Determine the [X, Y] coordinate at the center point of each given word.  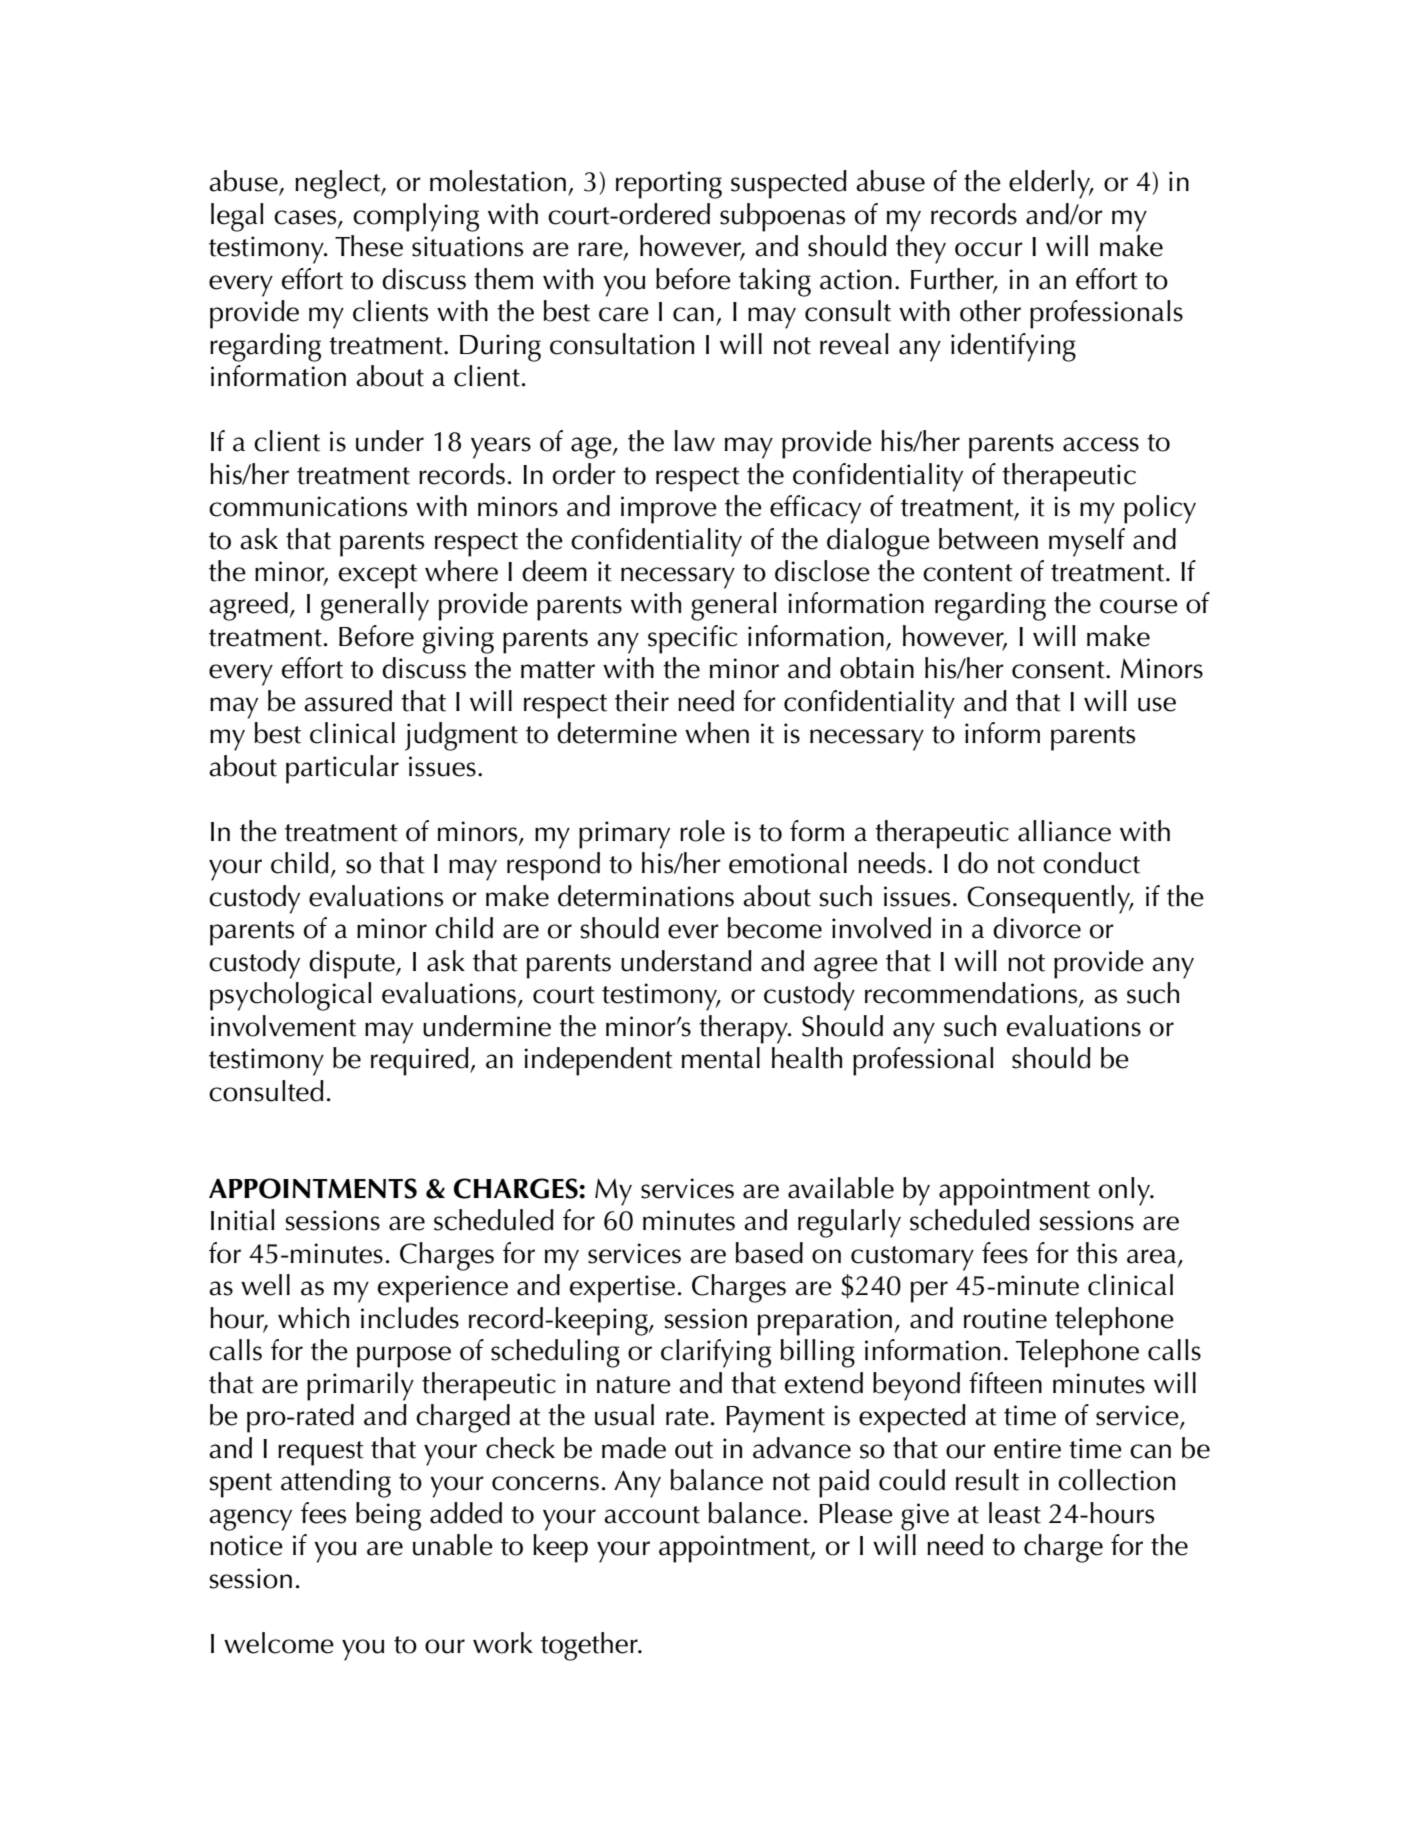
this [1096, 1253]
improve [669, 510]
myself [1087, 542]
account [652, 1515]
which [313, 1318]
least [1015, 1513]
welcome [279, 1643]
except [378, 576]
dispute [353, 964]
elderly [1051, 184]
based [769, 1253]
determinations [646, 896]
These [369, 246]
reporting [669, 185]
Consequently [1050, 899]
